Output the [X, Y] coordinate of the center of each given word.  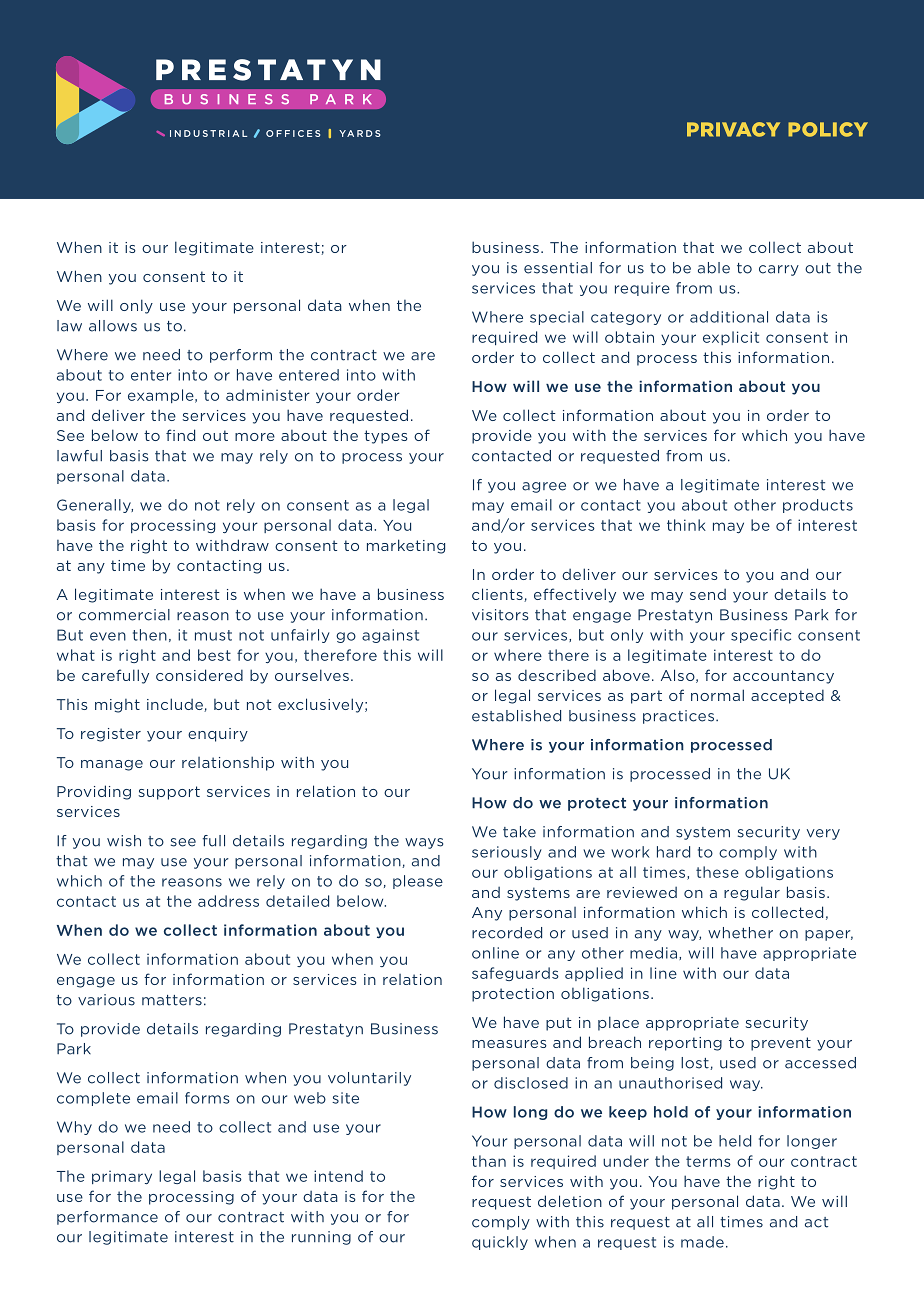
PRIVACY [733, 129]
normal [717, 695]
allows [113, 326]
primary [122, 1177]
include [176, 705]
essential [558, 268]
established [516, 716]
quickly [500, 1243]
